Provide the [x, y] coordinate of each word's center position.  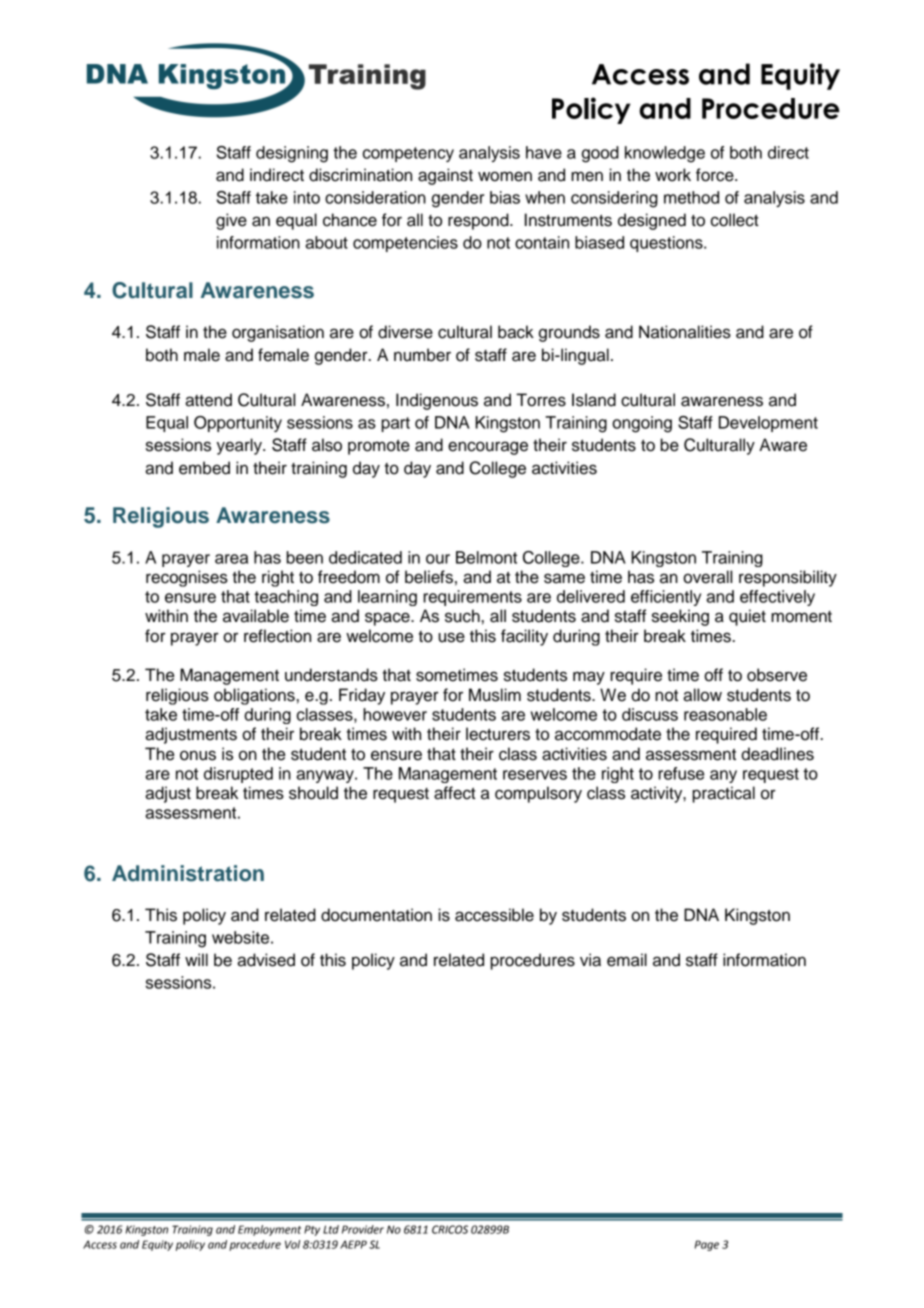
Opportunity [238, 424]
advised [266, 960]
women [505, 176]
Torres [541, 400]
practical [723, 794]
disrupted [238, 775]
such [462, 616]
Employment [269, 1230]
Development [768, 424]
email [627, 960]
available [256, 616]
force [716, 175]
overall [707, 577]
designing [292, 154]
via [590, 960]
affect [455, 793]
